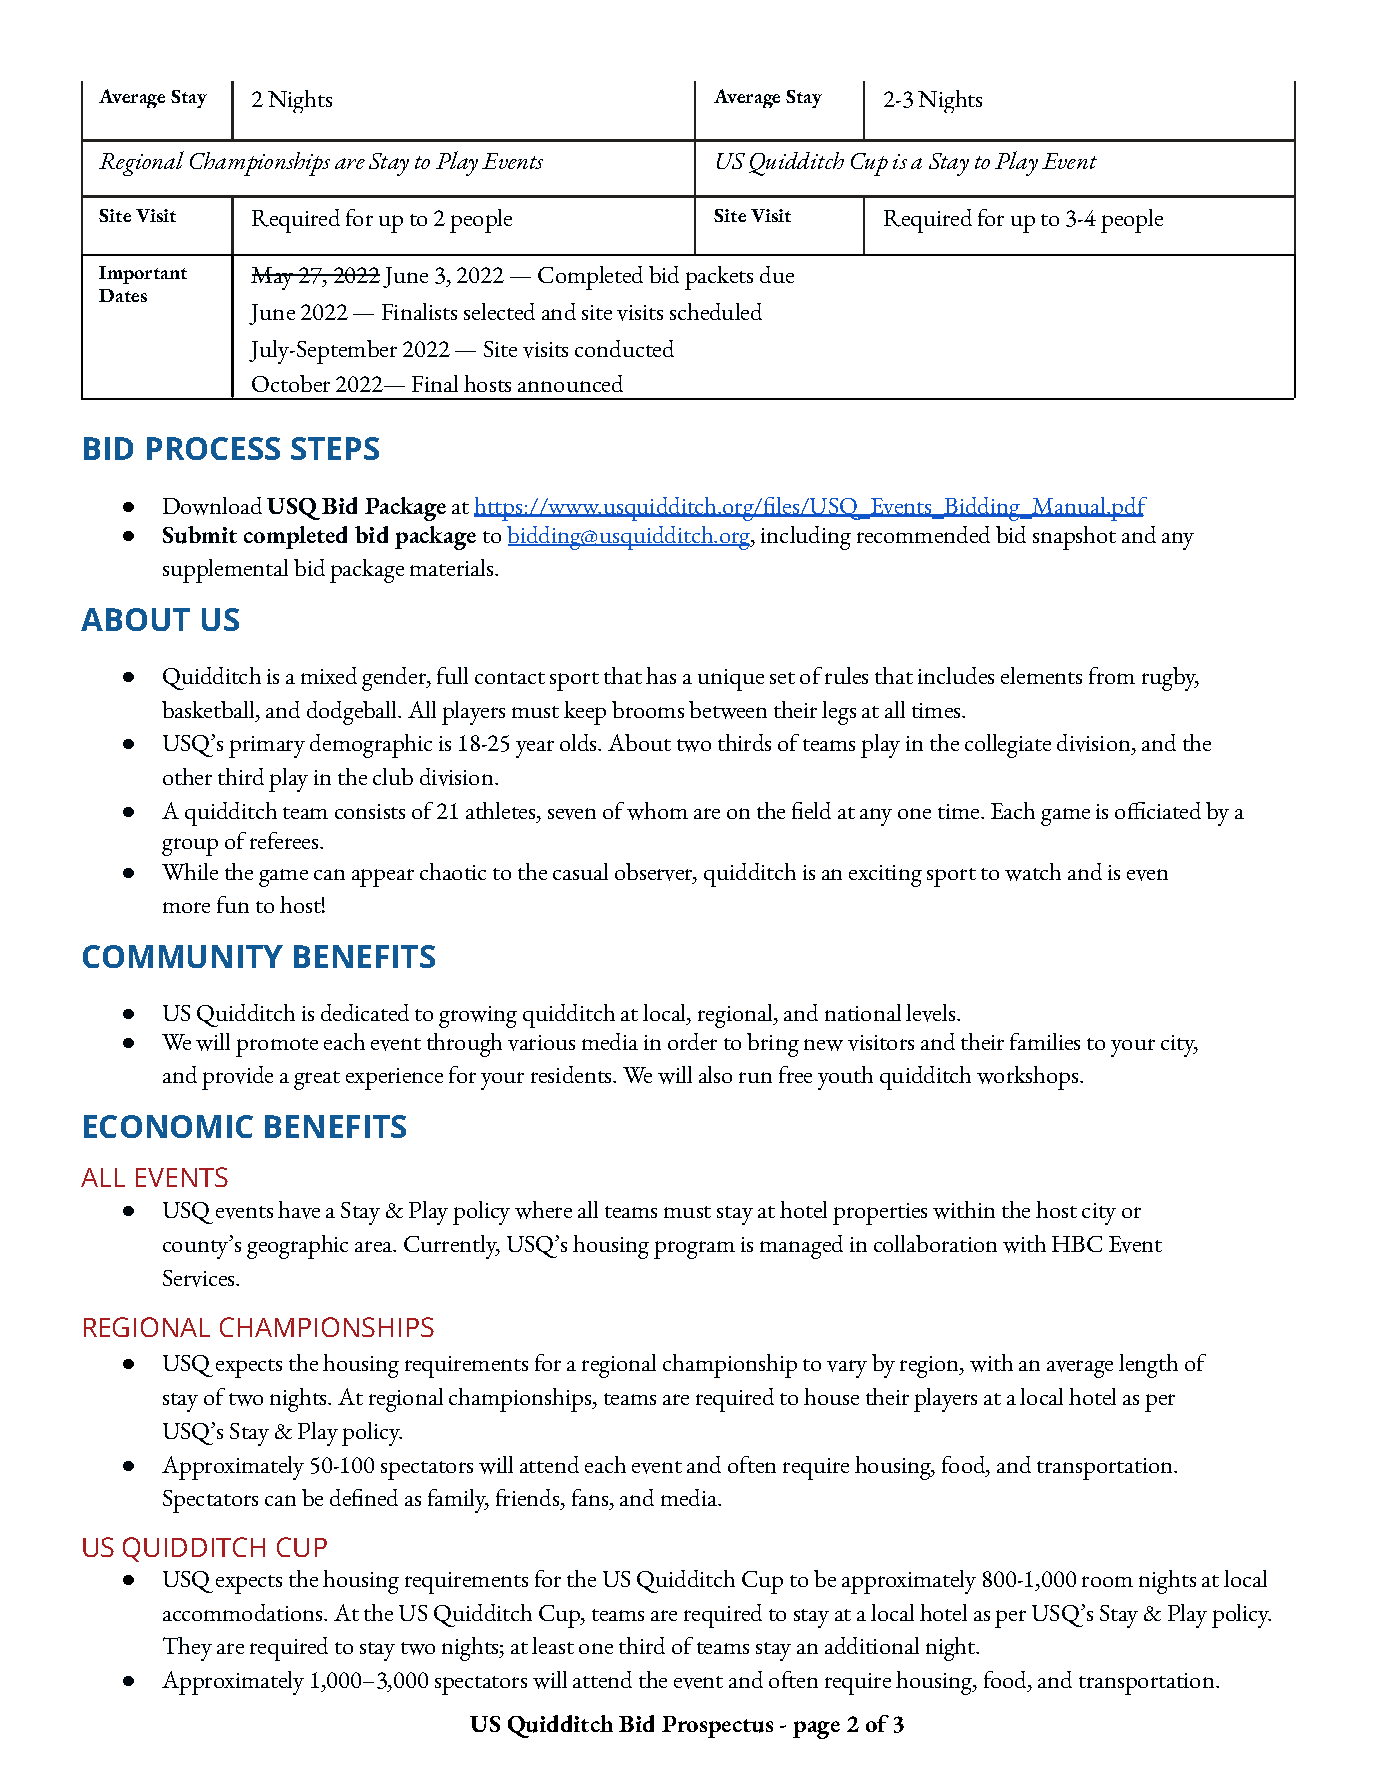 The height and width of the screenshot is (1779, 1375). Describe the element at coordinates (1045, 1041) in the screenshot. I see `families` at that location.
